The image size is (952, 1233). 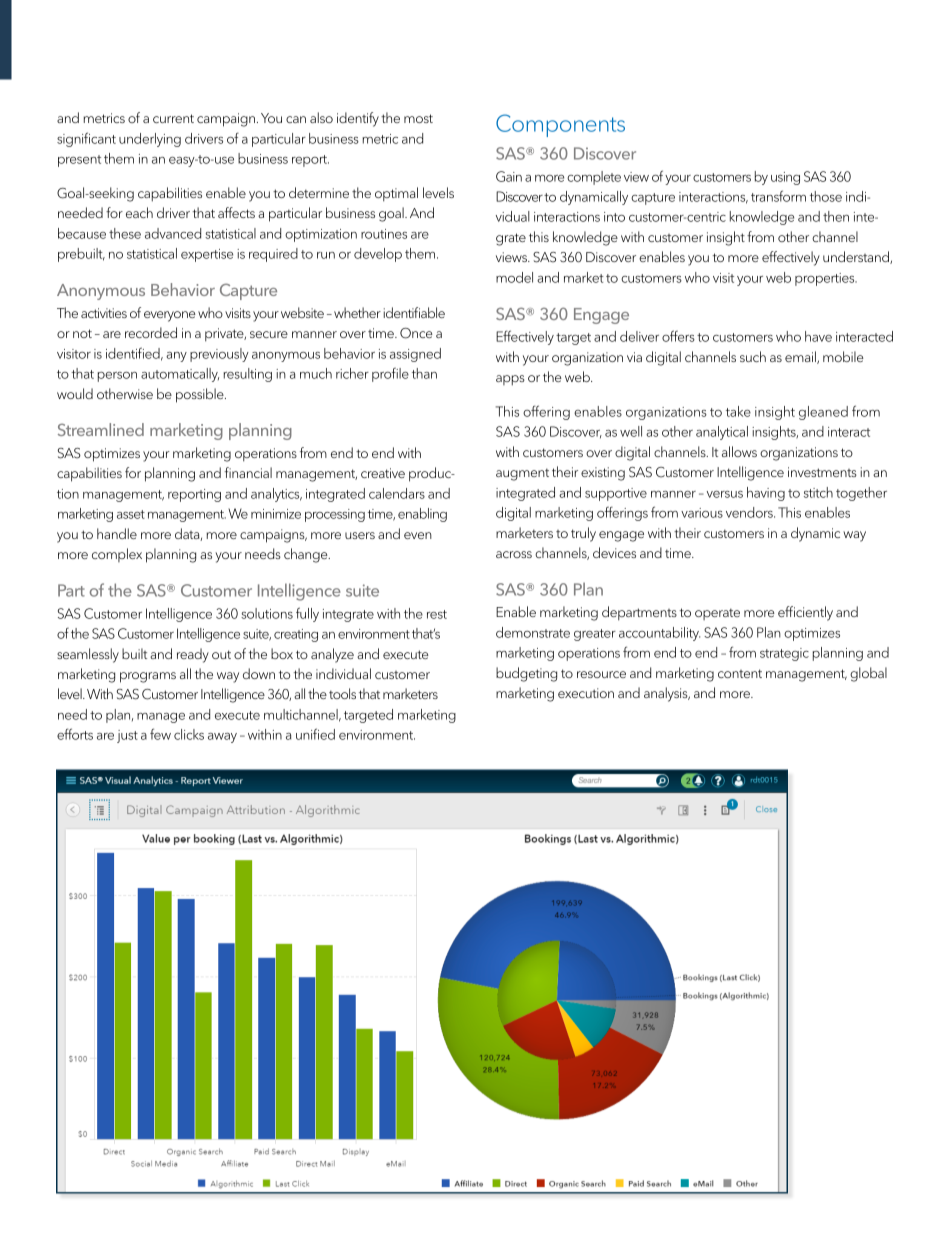 What do you see at coordinates (785, 178) in the image?
I see `using` at bounding box center [785, 178].
